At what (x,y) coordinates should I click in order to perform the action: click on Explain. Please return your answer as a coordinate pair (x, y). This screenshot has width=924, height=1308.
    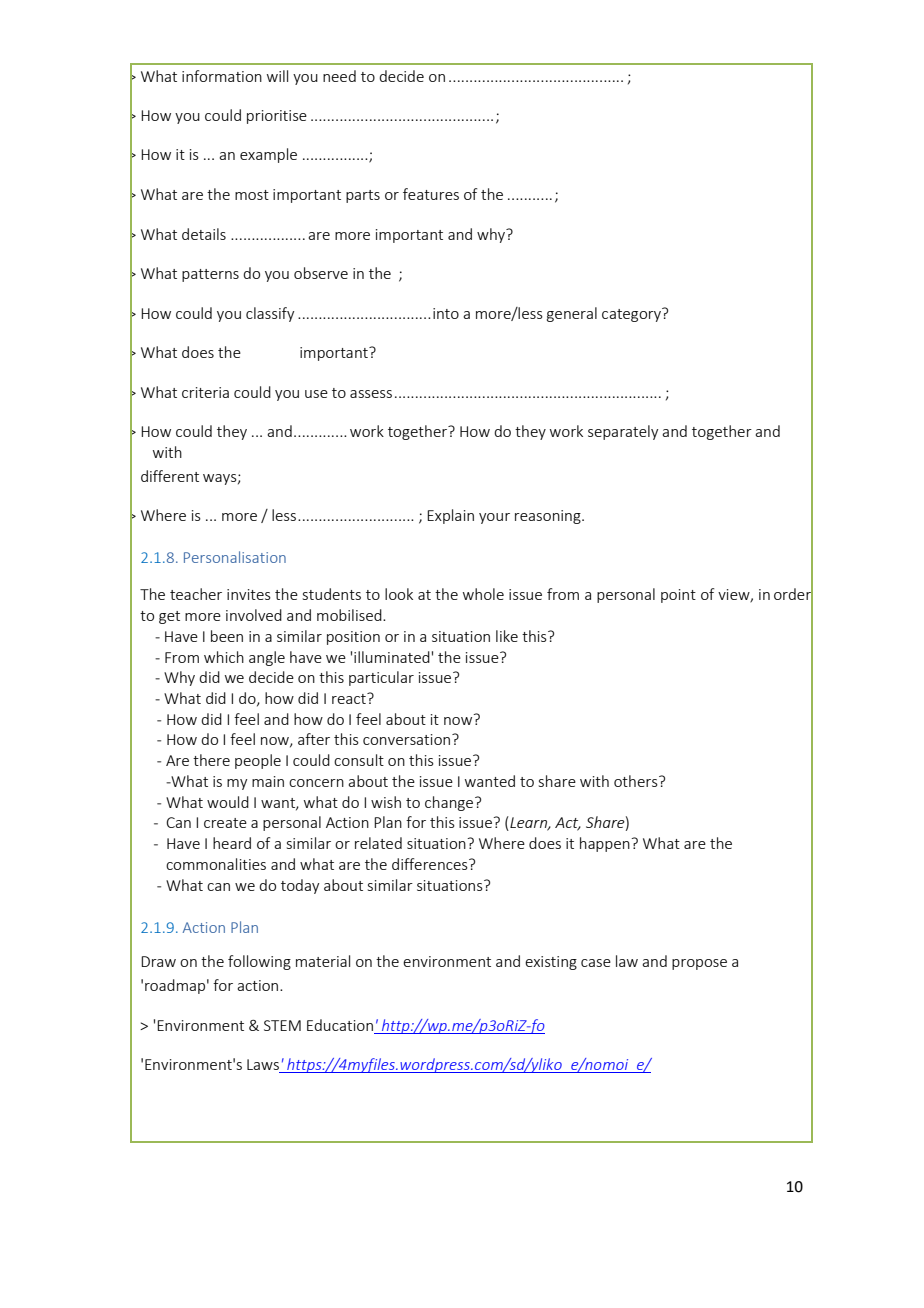
    Looking at the image, I should click on (450, 516).
